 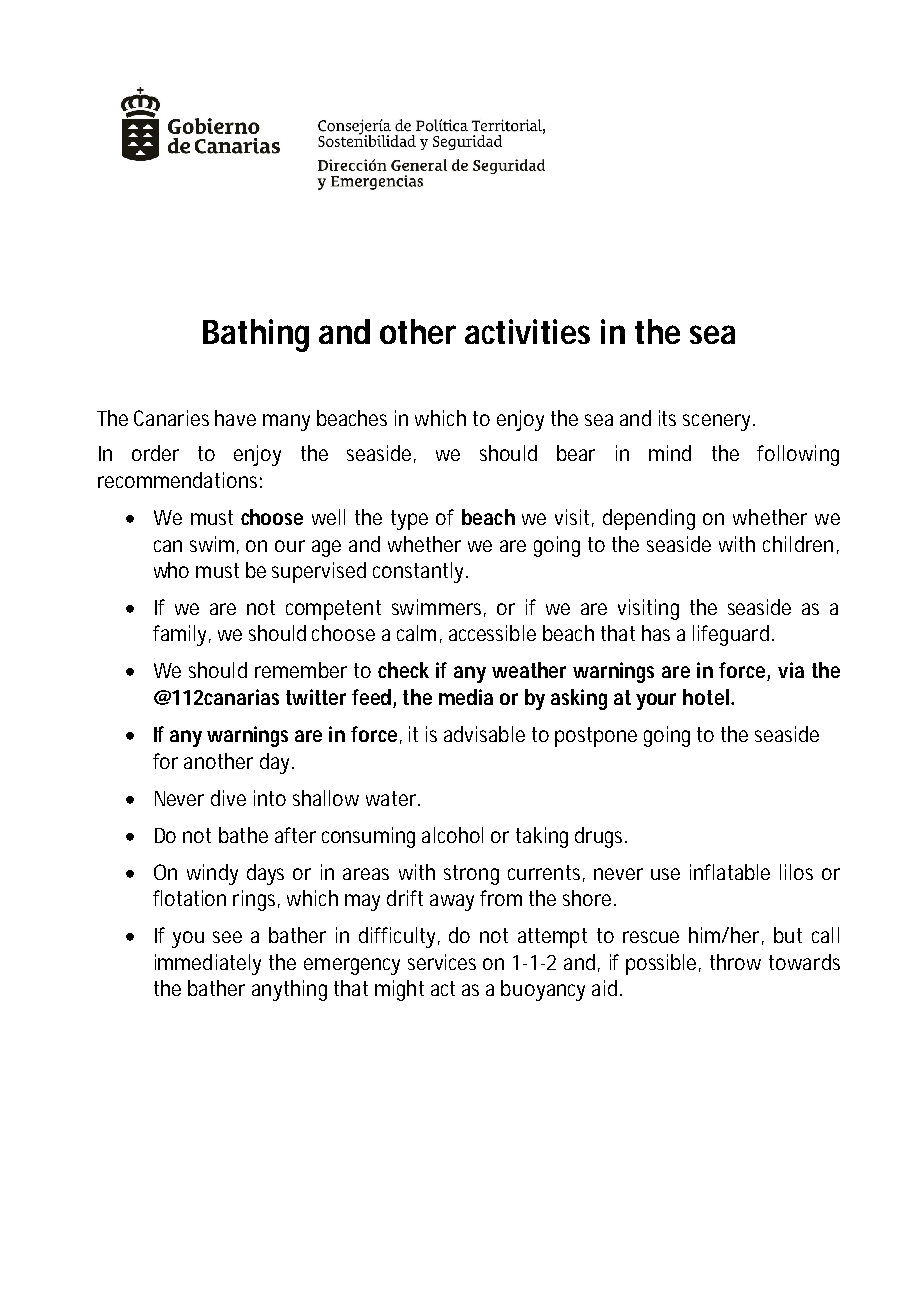 What do you see at coordinates (791, 670) in the document?
I see `via` at bounding box center [791, 670].
